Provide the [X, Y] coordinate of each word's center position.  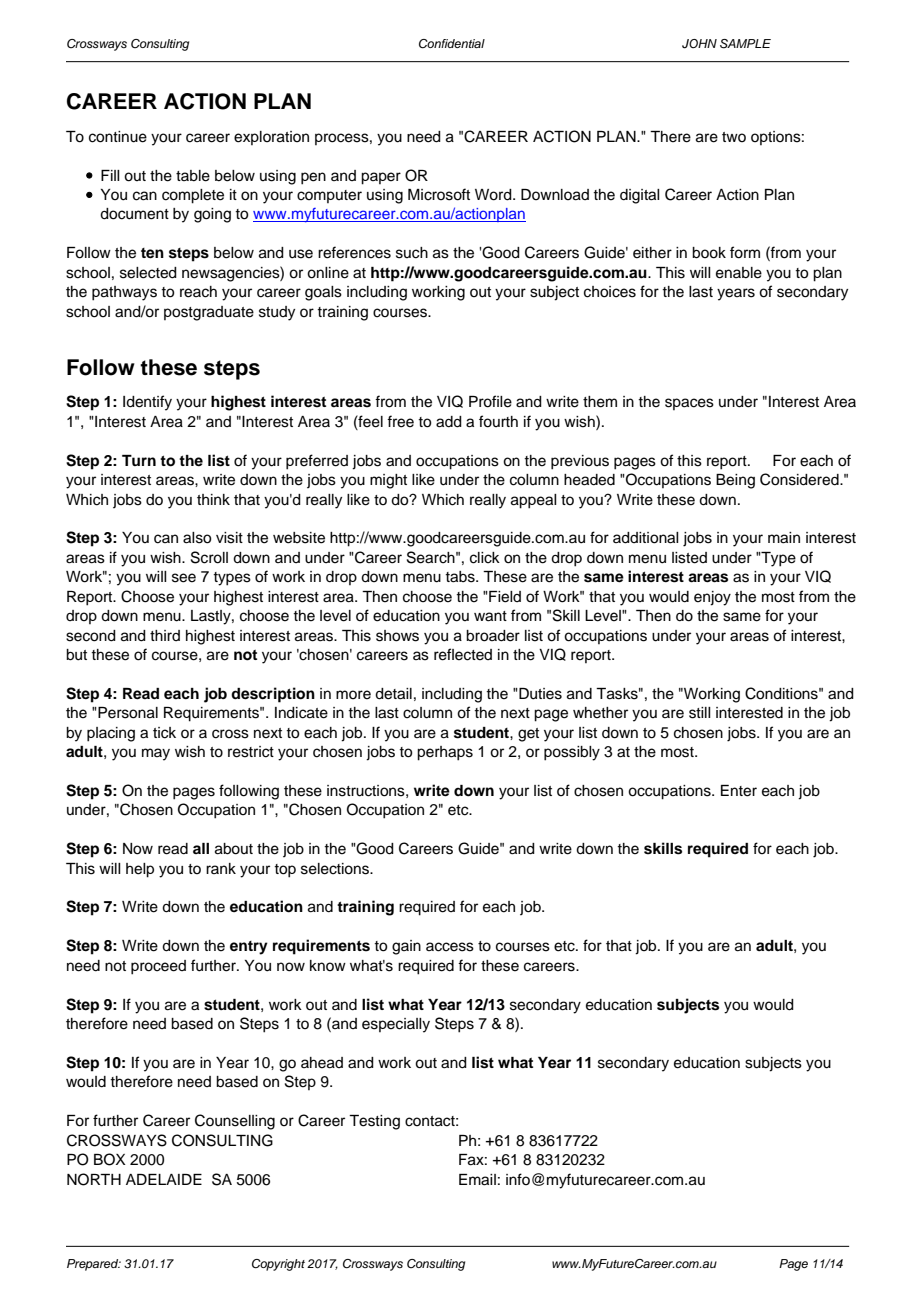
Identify [147, 403]
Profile [490, 401]
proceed [158, 967]
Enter [739, 791]
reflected [463, 654]
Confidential [452, 44]
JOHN [699, 44]
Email [477, 1180]
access [450, 947]
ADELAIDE [164, 1179]
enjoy [712, 598]
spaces [689, 404]
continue [118, 137]
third [165, 635]
